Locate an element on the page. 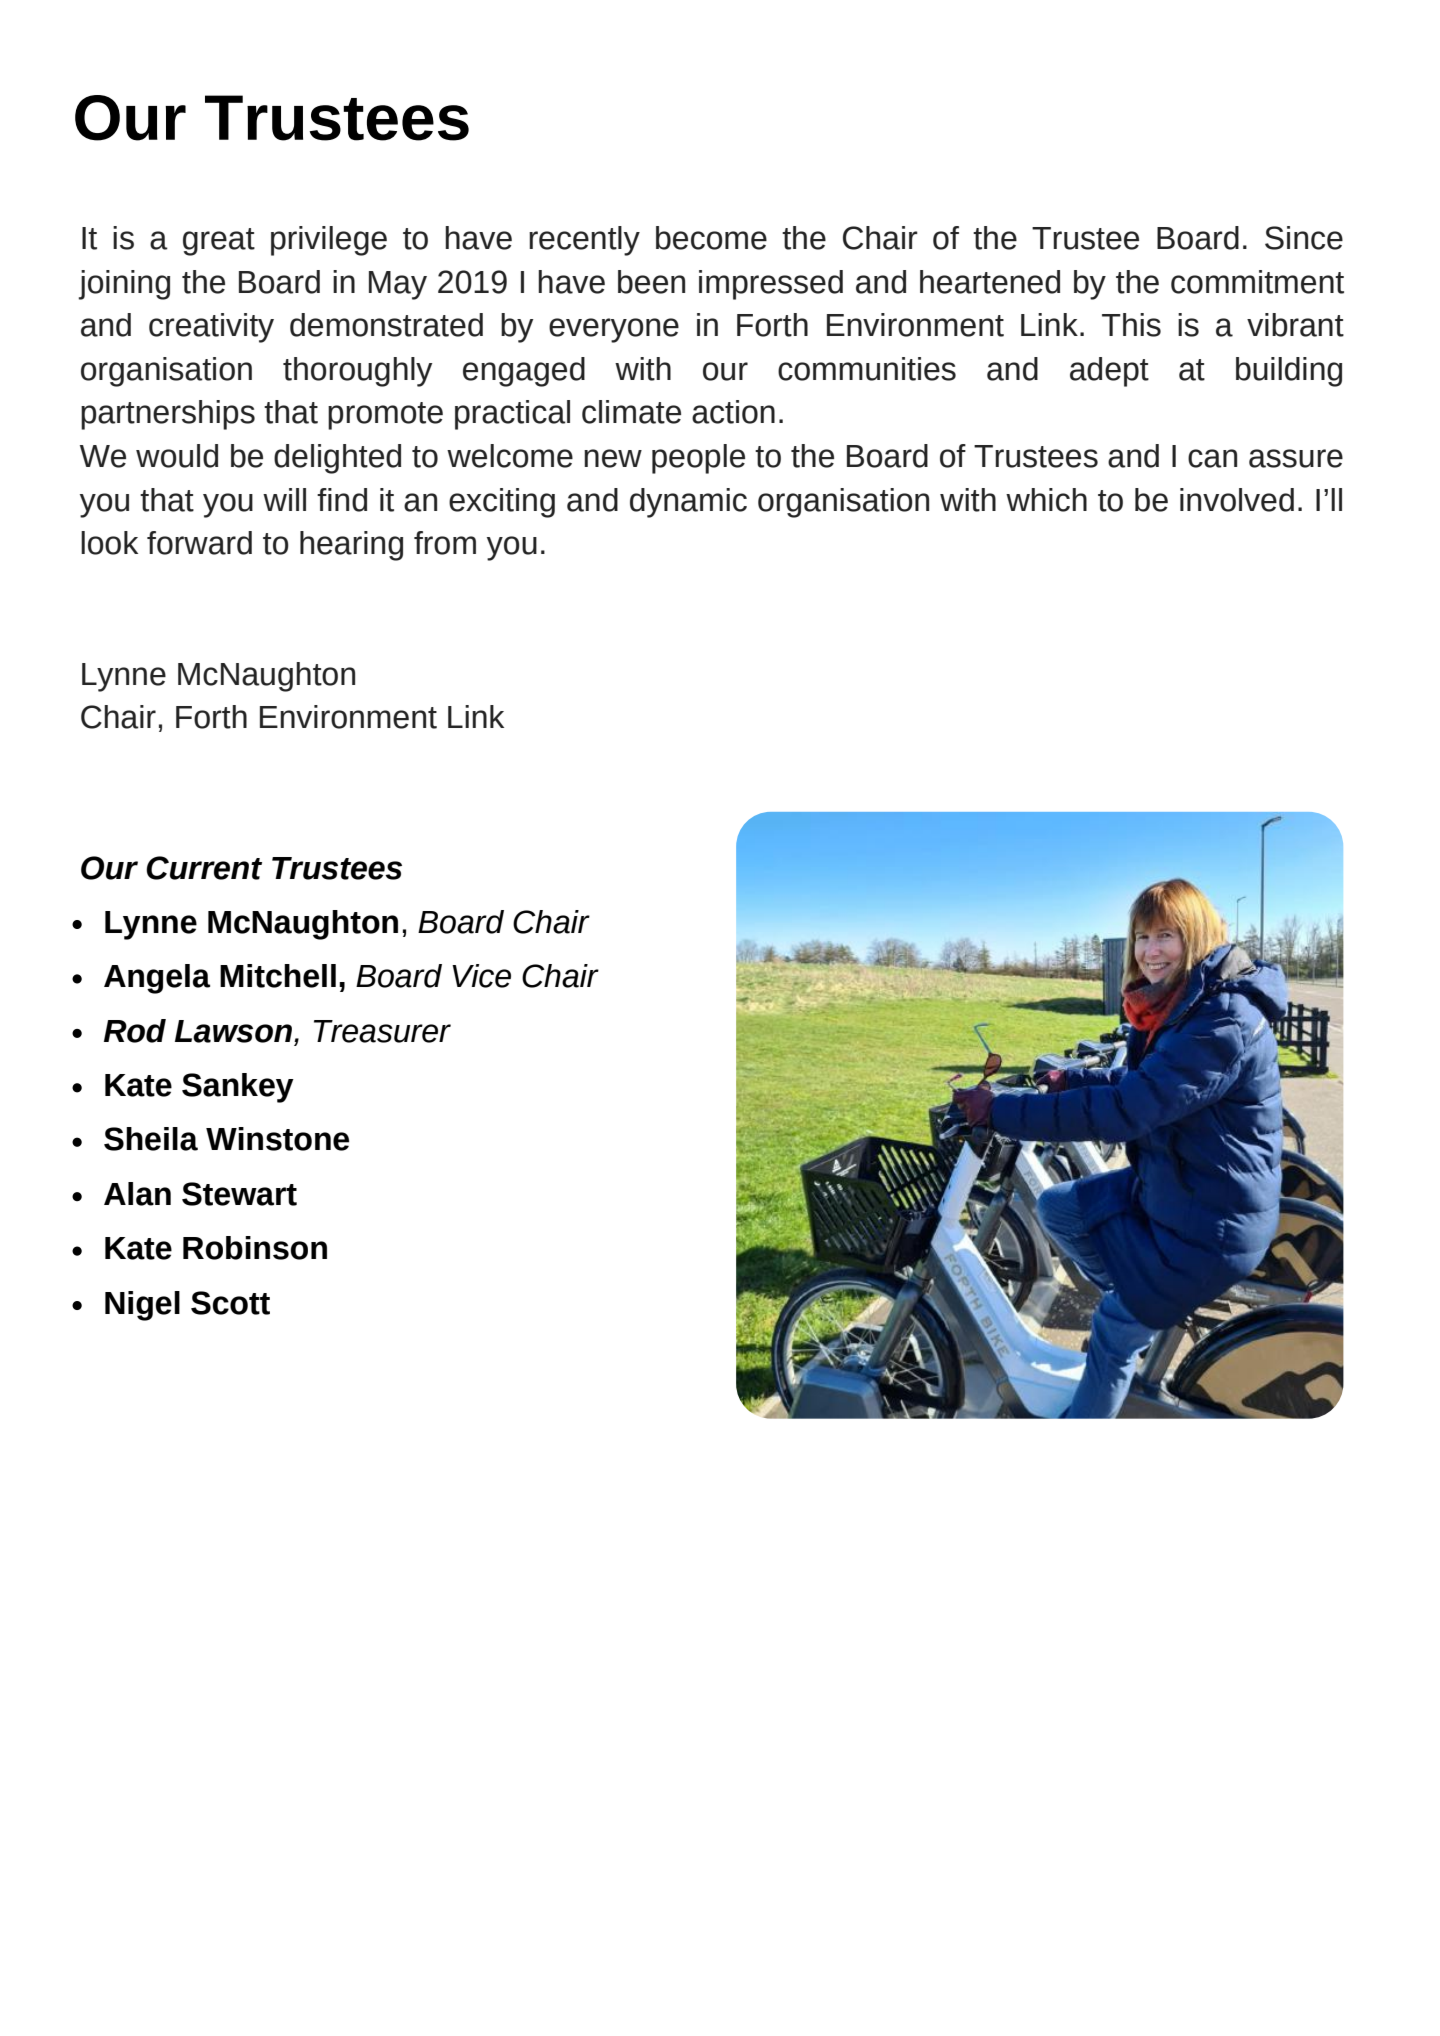  which is located at coordinates (1046, 500).
